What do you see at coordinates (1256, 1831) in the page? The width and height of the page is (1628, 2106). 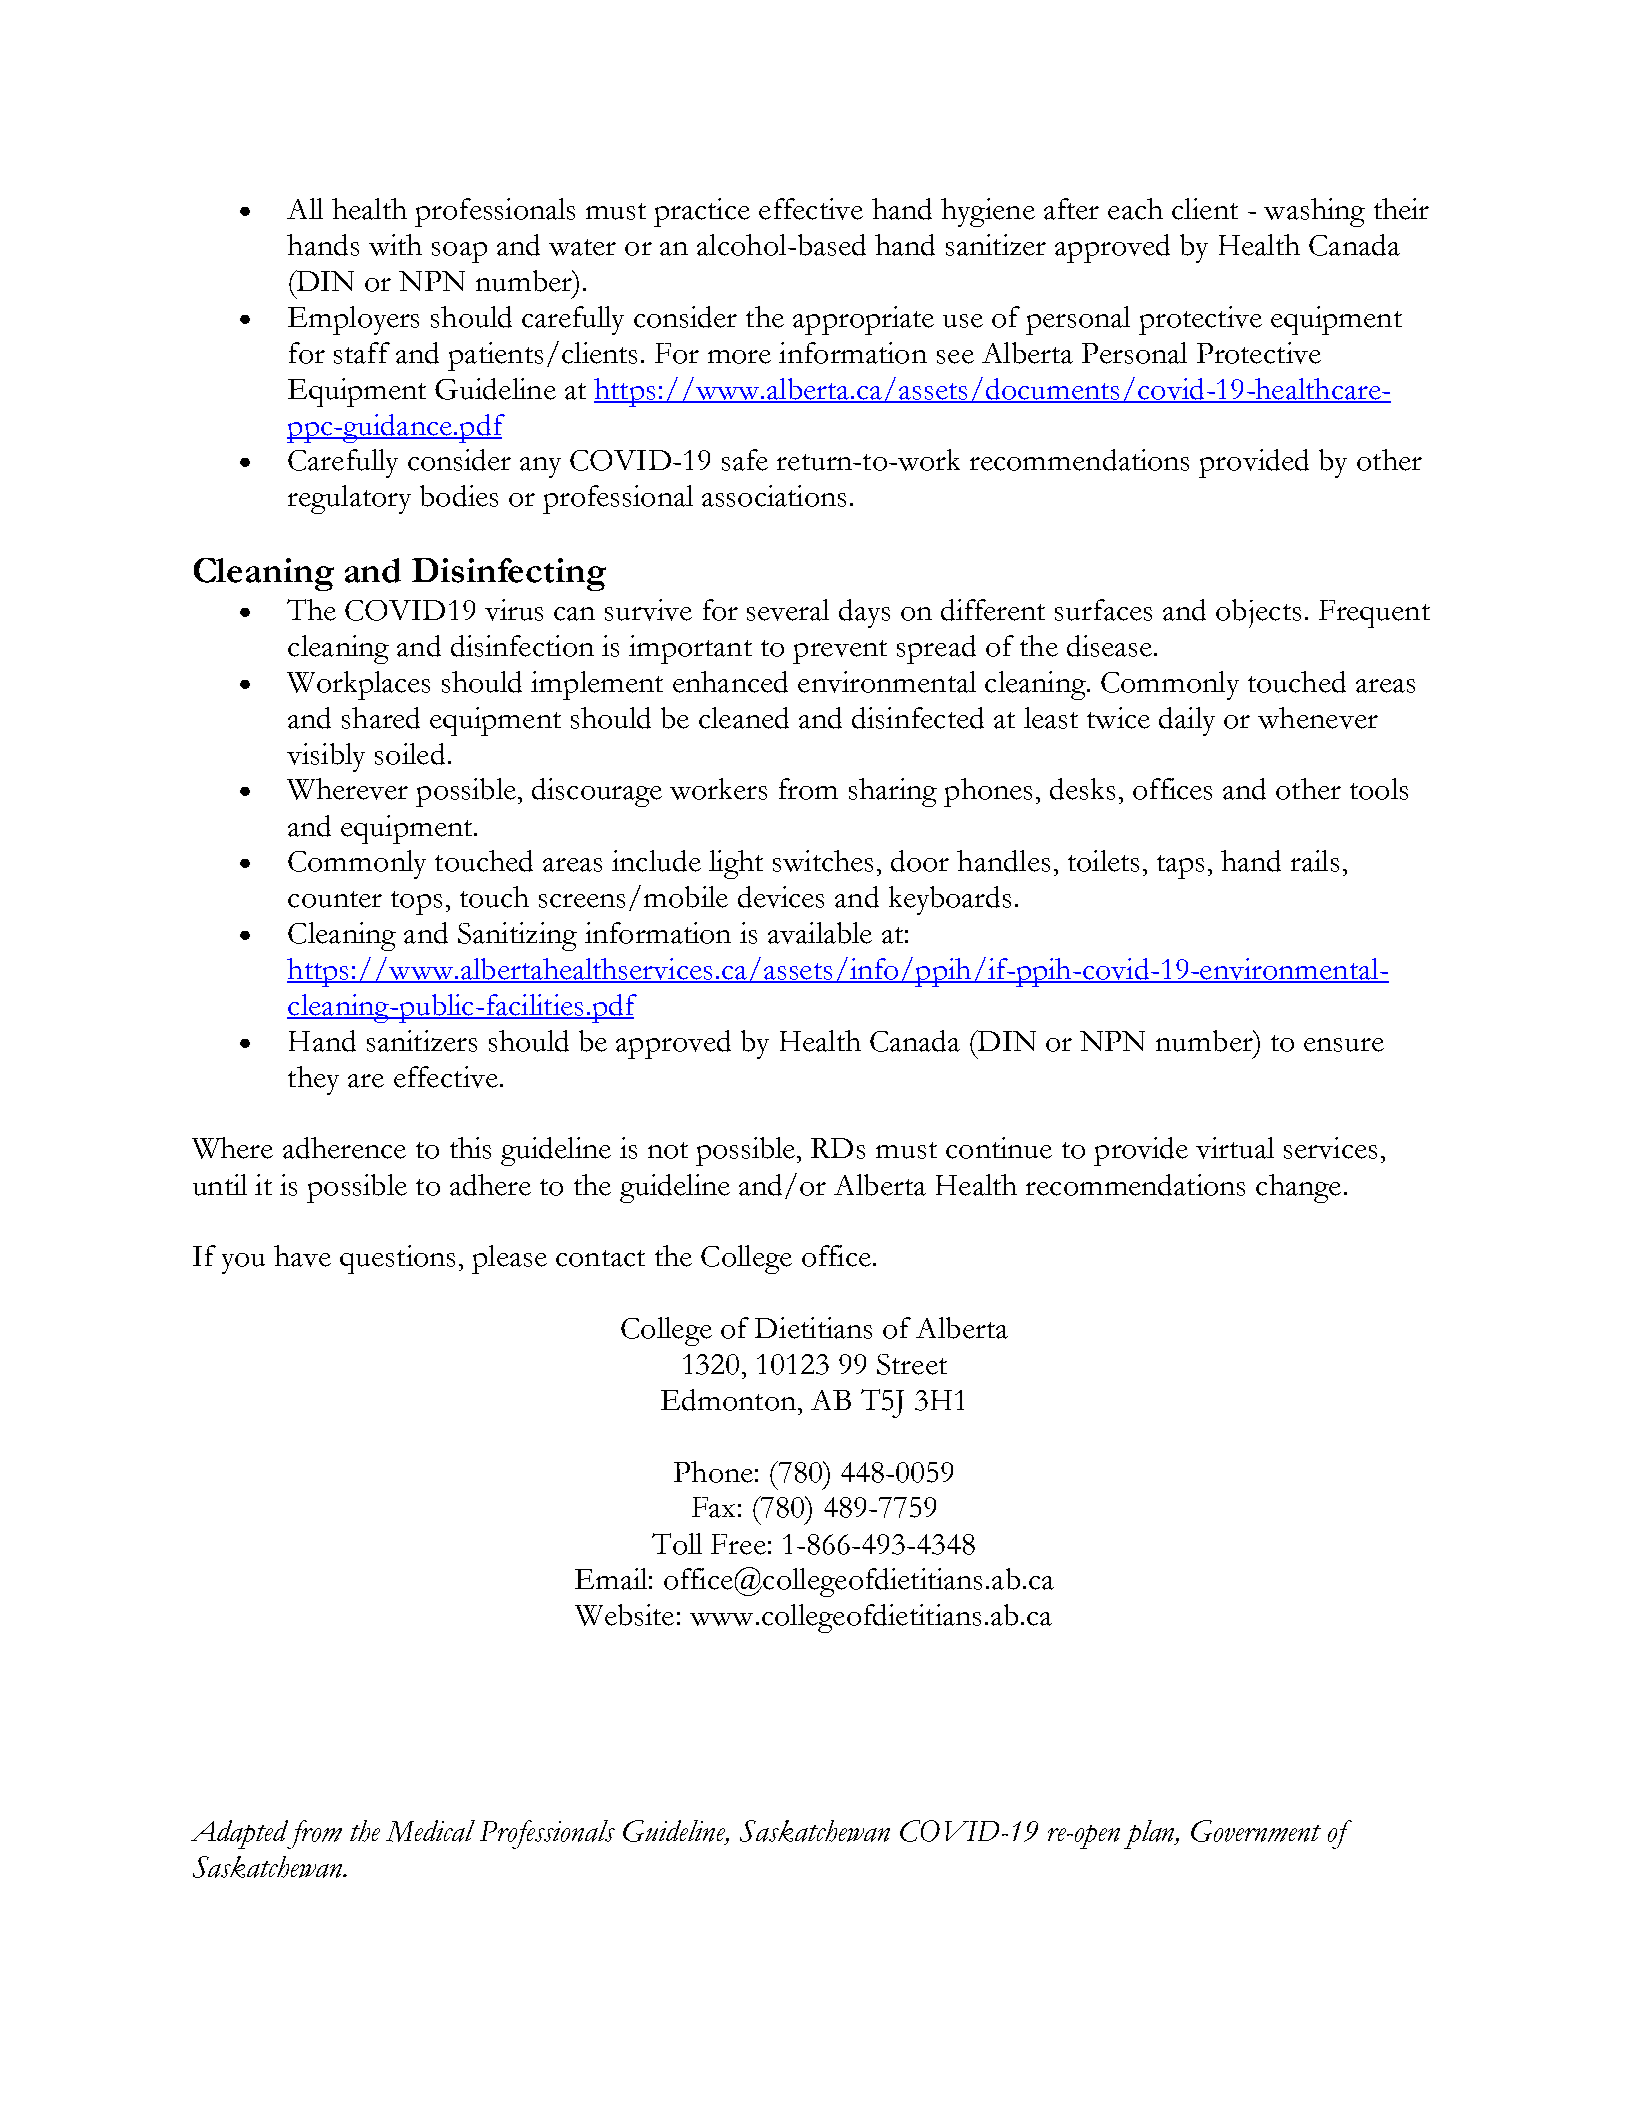 I see `Government` at bounding box center [1256, 1831].
